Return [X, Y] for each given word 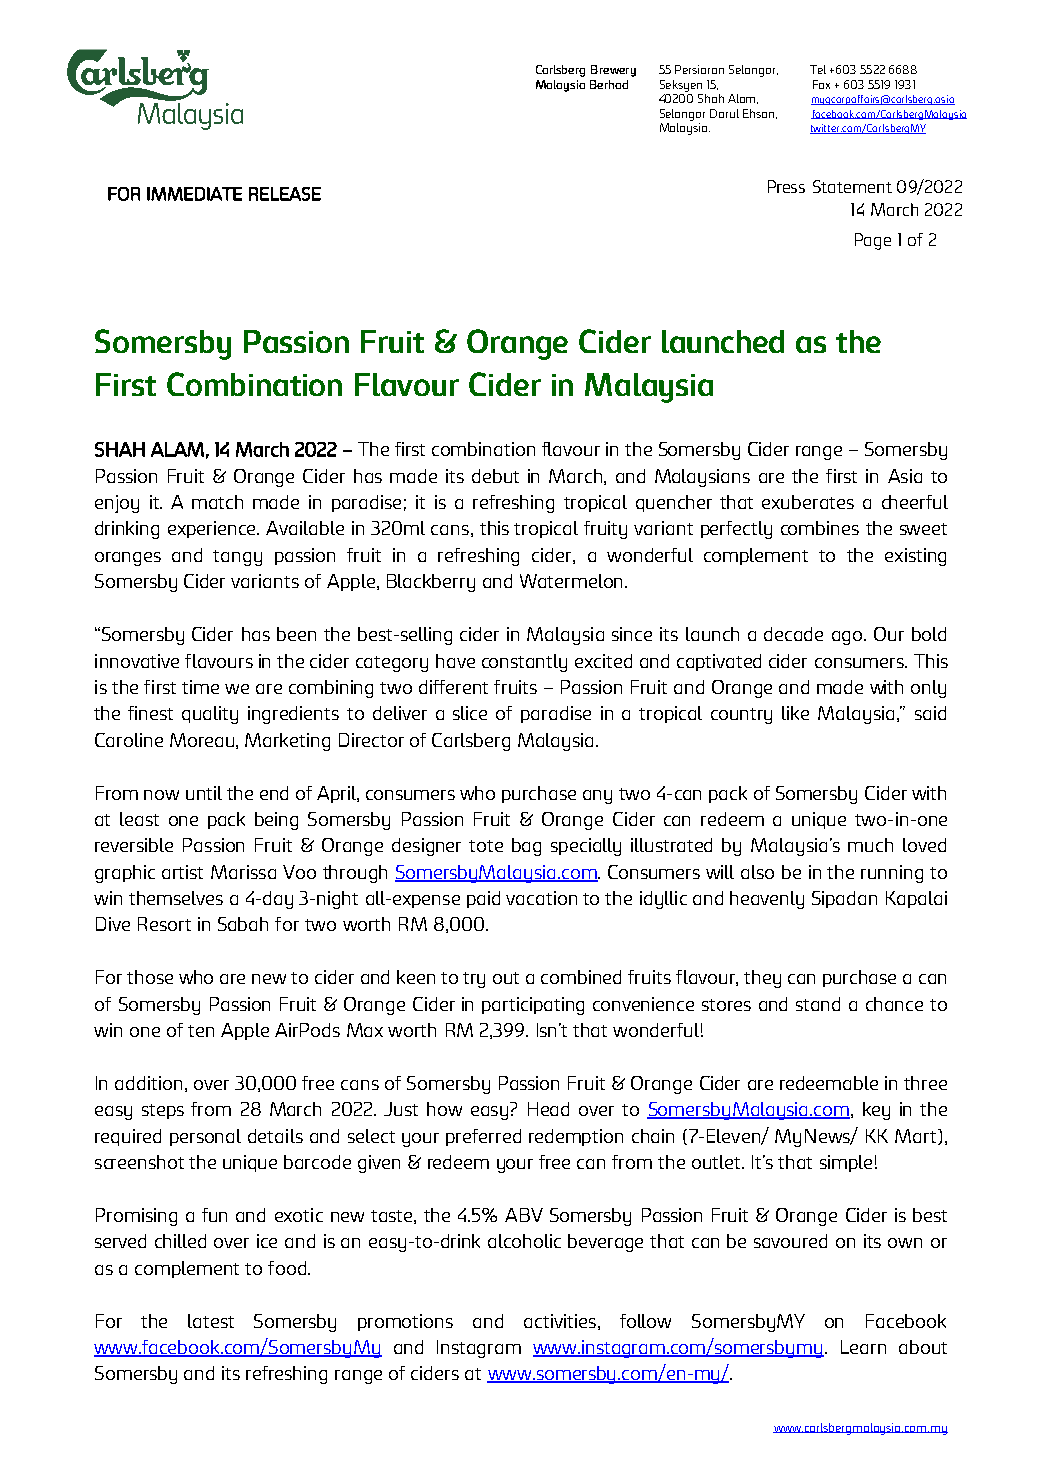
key [876, 1111]
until [204, 793]
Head [548, 1109]
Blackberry [431, 583]
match [217, 502]
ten [201, 1031]
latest [211, 1321]
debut [495, 476]
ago [848, 638]
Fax [821, 84]
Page [873, 241]
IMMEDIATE [194, 194]
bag [526, 847]
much [870, 845]
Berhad [609, 84]
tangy [237, 558]
